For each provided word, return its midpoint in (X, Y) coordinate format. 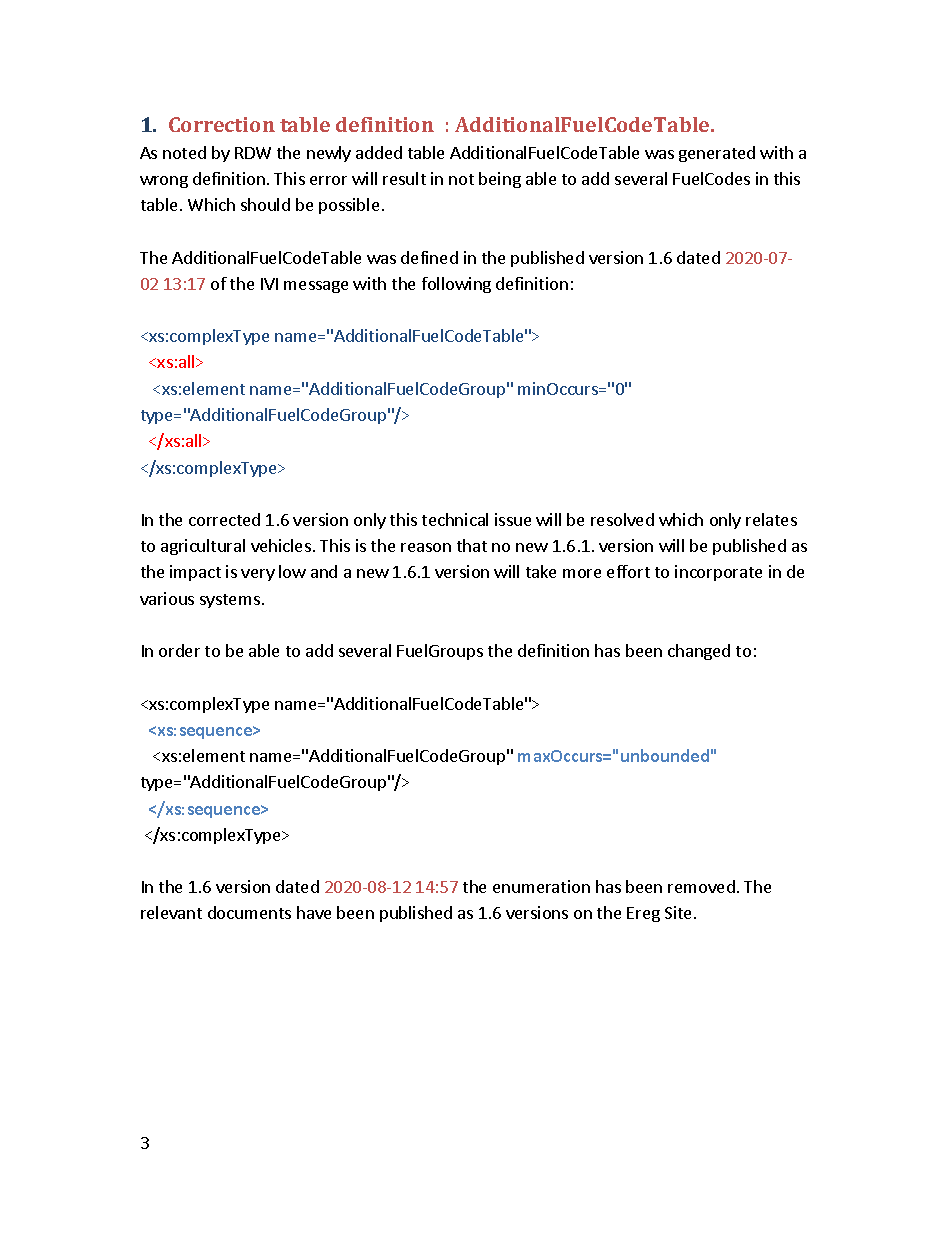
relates (771, 519)
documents (249, 912)
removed (701, 886)
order (179, 650)
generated (717, 154)
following (456, 285)
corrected (224, 519)
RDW (253, 153)
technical (455, 519)
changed (699, 652)
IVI (269, 284)
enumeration (541, 886)
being (500, 180)
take (541, 571)
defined (429, 257)
